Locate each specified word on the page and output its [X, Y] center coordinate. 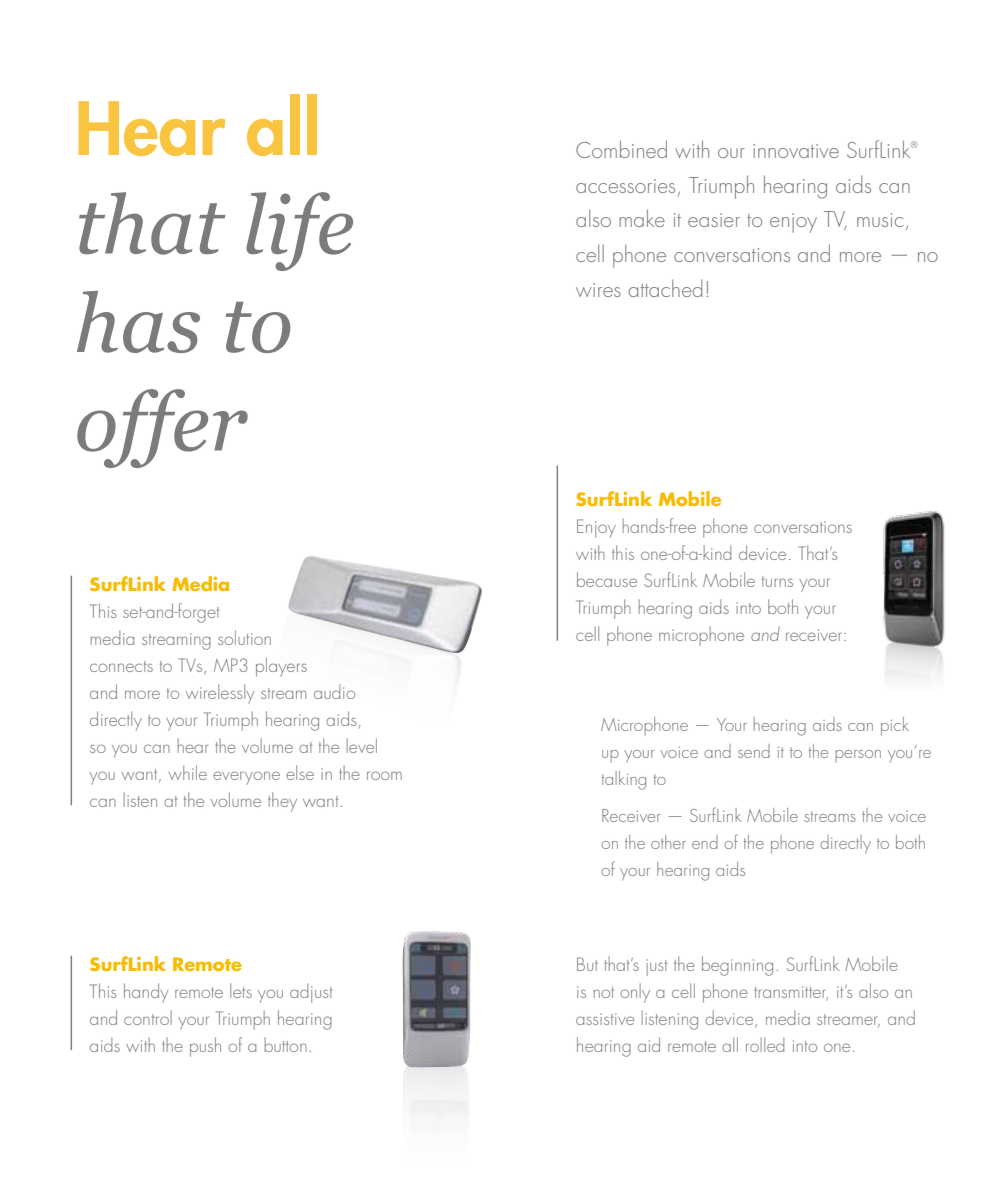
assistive [605, 1019]
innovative [796, 151]
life [299, 231]
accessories [625, 186]
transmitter [791, 993]
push [205, 1047]
